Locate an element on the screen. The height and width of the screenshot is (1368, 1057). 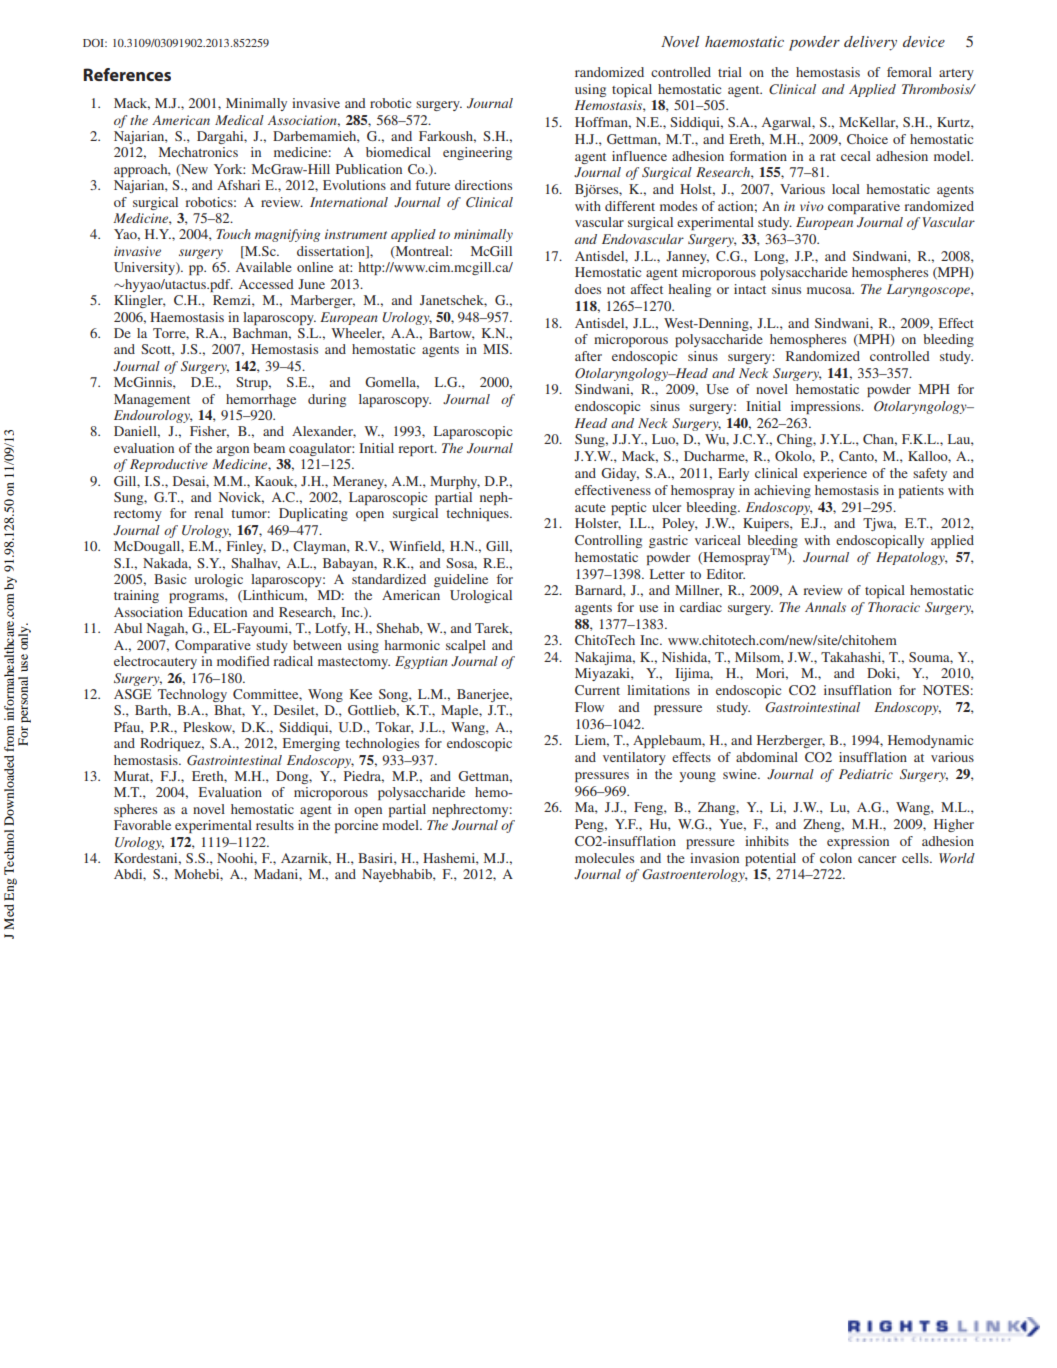
experience is located at coordinates (835, 474).
